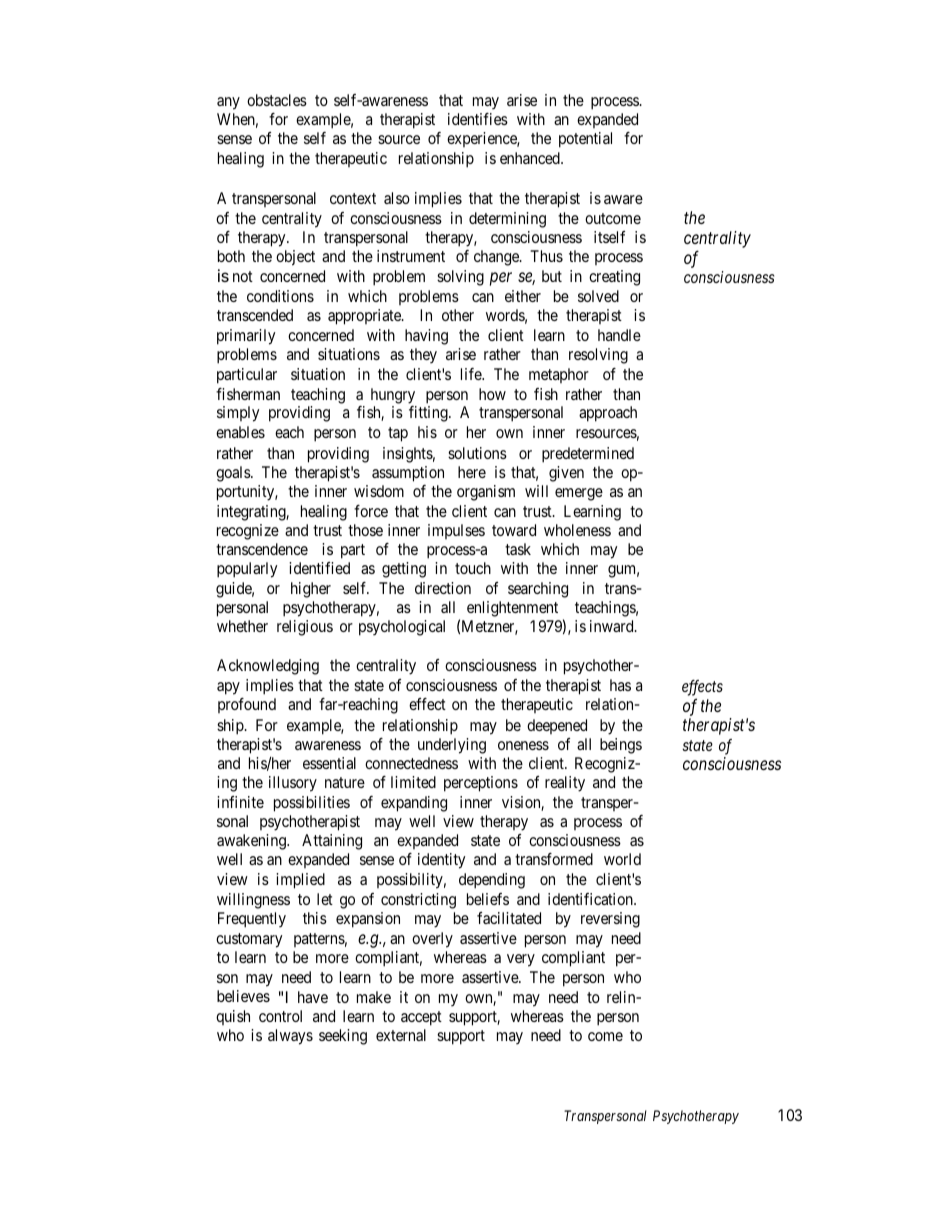  I want to click on accept, so click(421, 1018).
